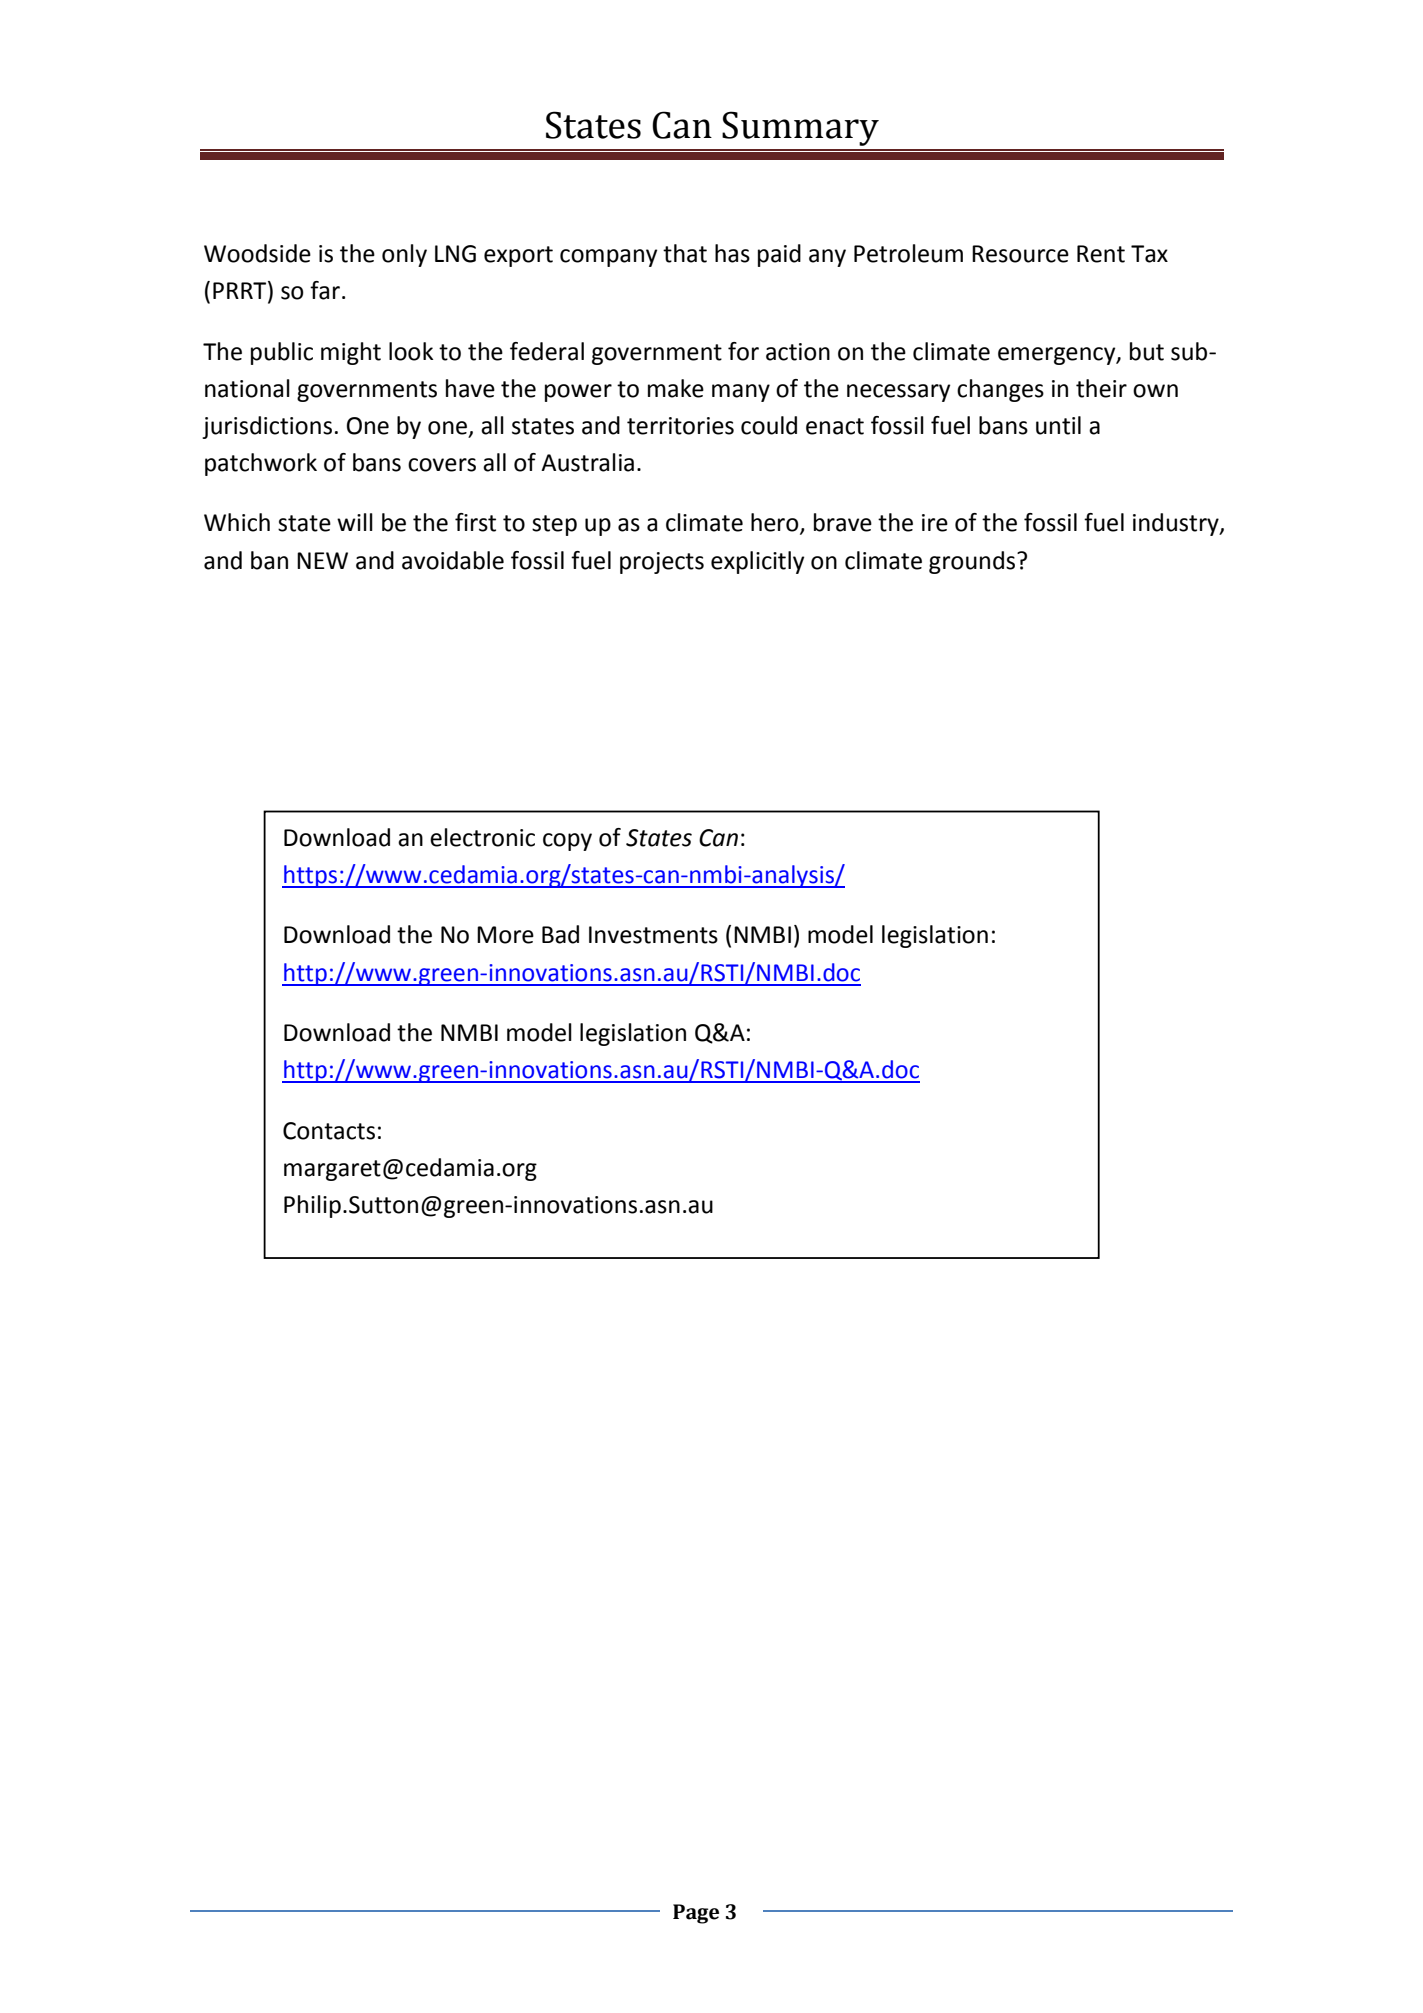 The width and height of the screenshot is (1423, 2013). Describe the element at coordinates (973, 562) in the screenshot. I see `grounds` at that location.
